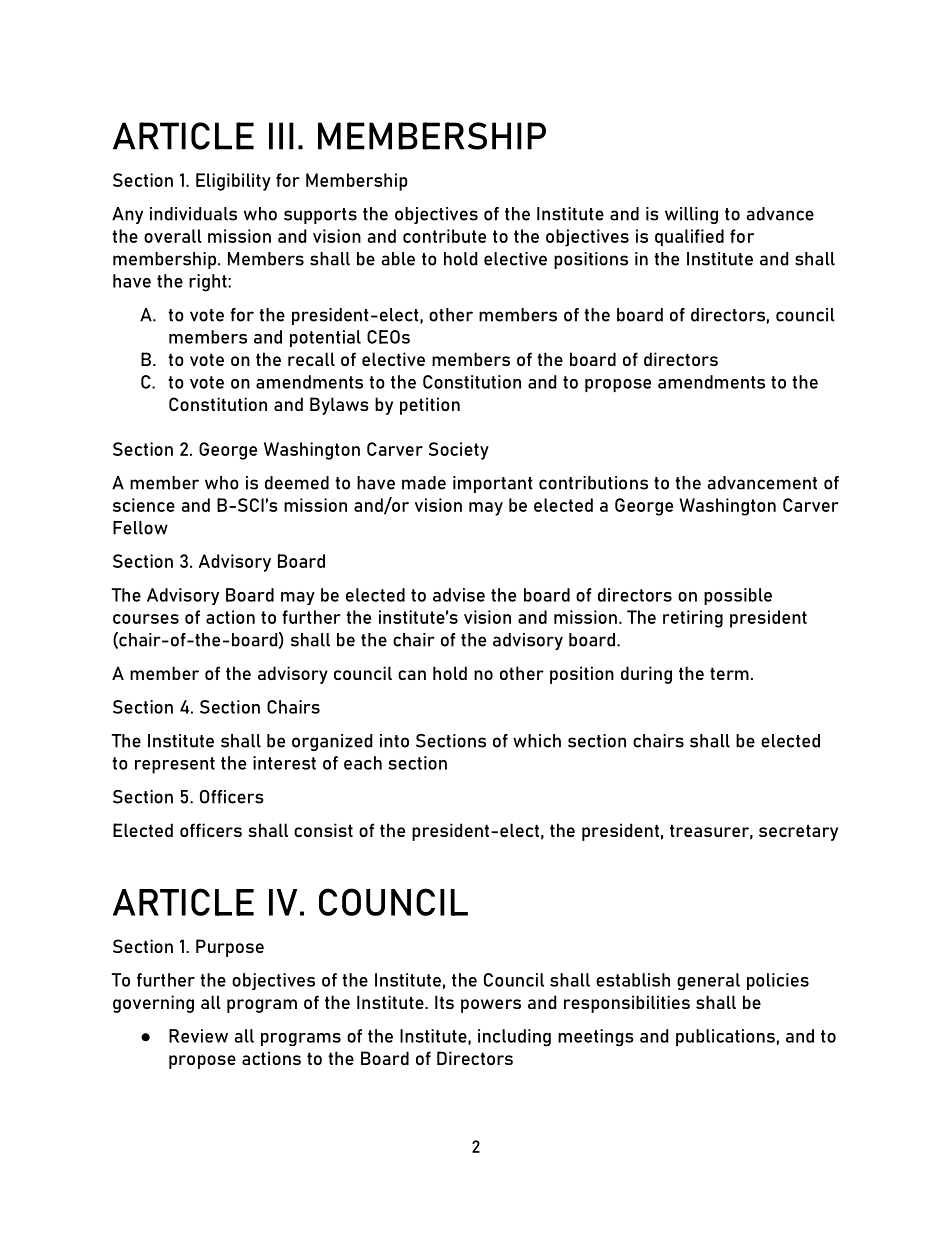 This image has width=952, height=1233. Describe the element at coordinates (593, 483) in the image. I see `contributions` at that location.
